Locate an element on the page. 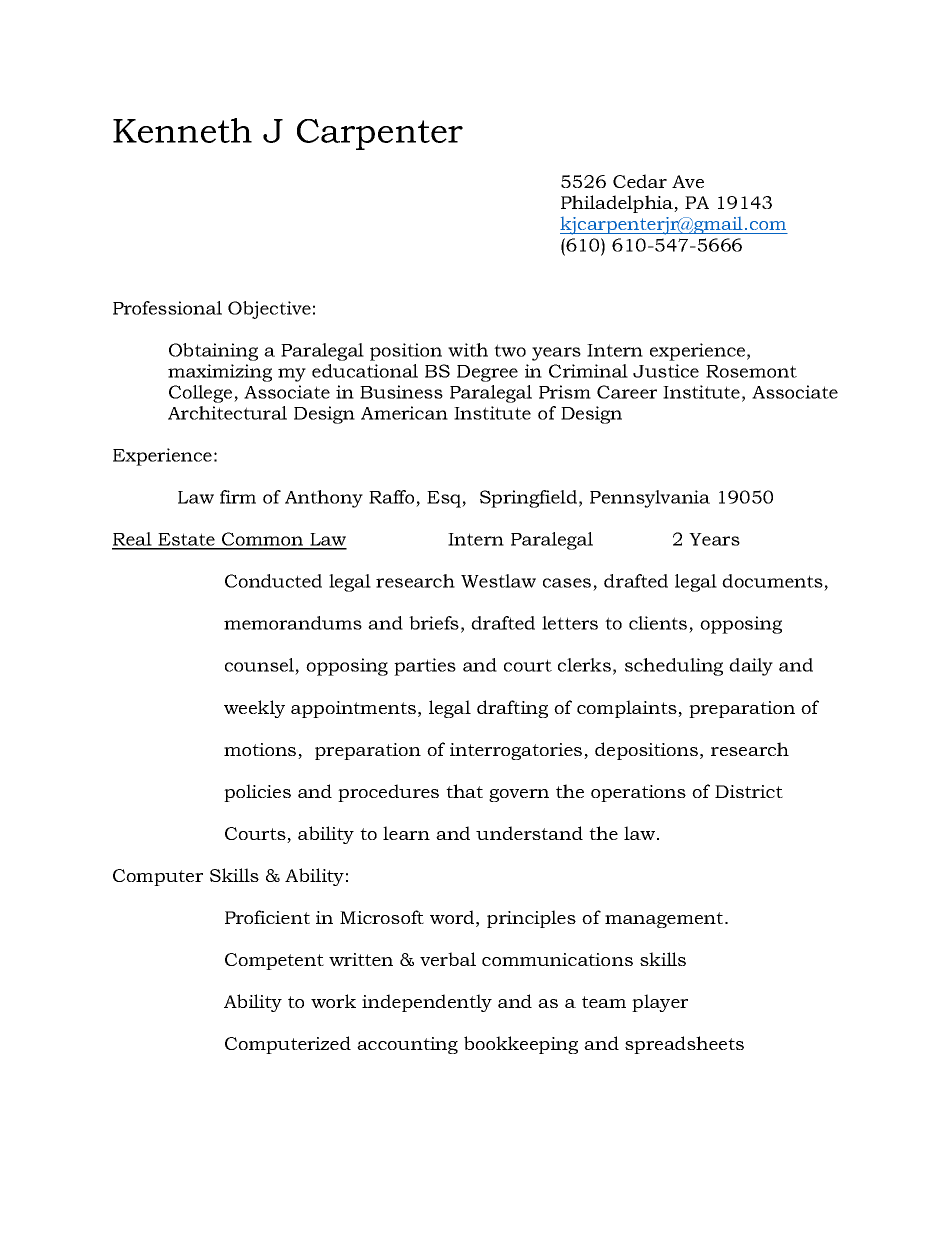 The height and width of the document is (1233, 952). Justice is located at coordinates (666, 371).
